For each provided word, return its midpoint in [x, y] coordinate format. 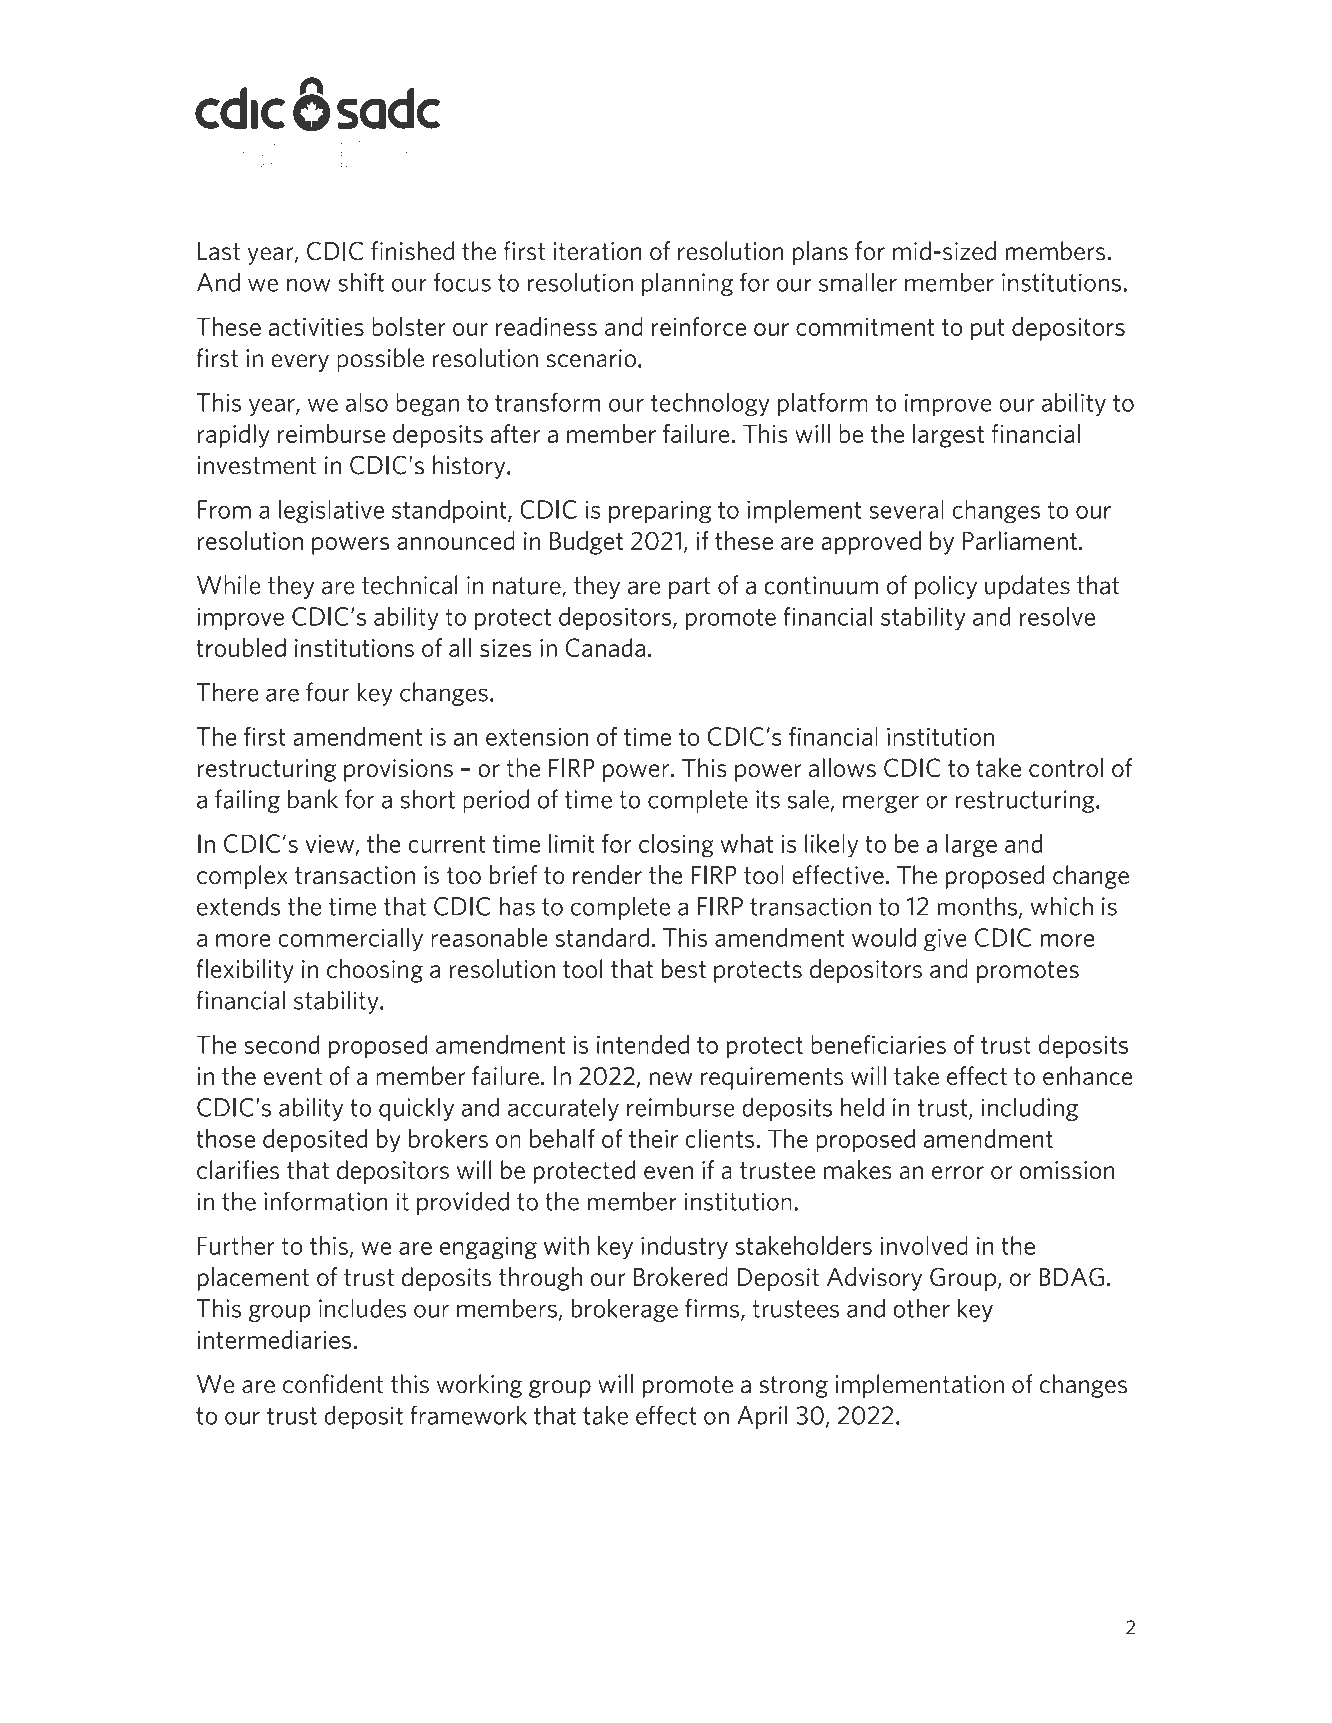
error [958, 1173]
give [945, 940]
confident [333, 1384]
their [653, 1138]
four [327, 692]
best [684, 968]
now [309, 285]
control [1066, 767]
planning [687, 284]
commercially [350, 940]
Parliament [1020, 540]
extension [537, 737]
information [325, 1201]
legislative [331, 511]
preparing [660, 511]
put [988, 330]
